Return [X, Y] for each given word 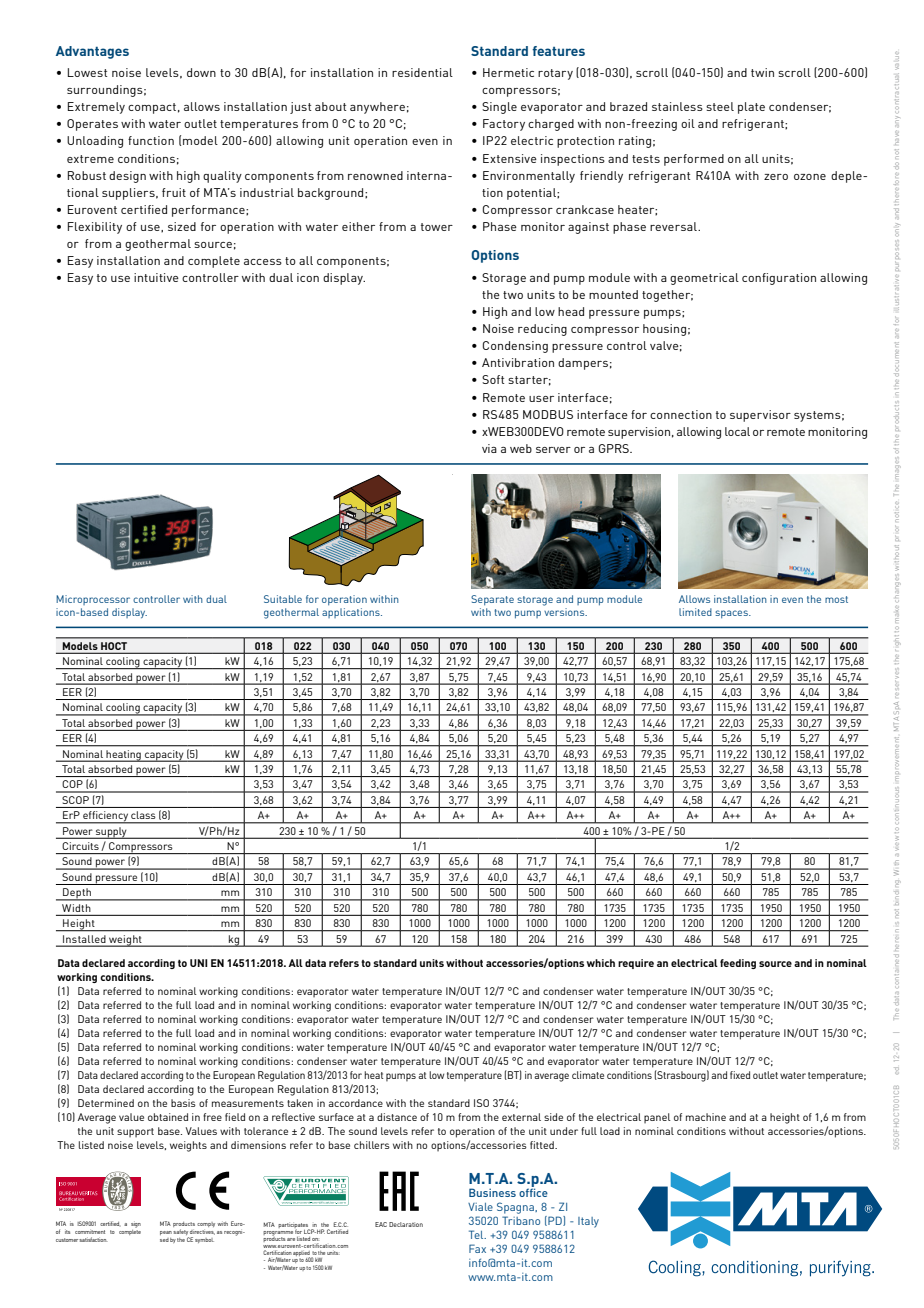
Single [499, 108]
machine [706, 1117]
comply [206, 1224]
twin [762, 72]
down [201, 72]
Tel [477, 1234]
